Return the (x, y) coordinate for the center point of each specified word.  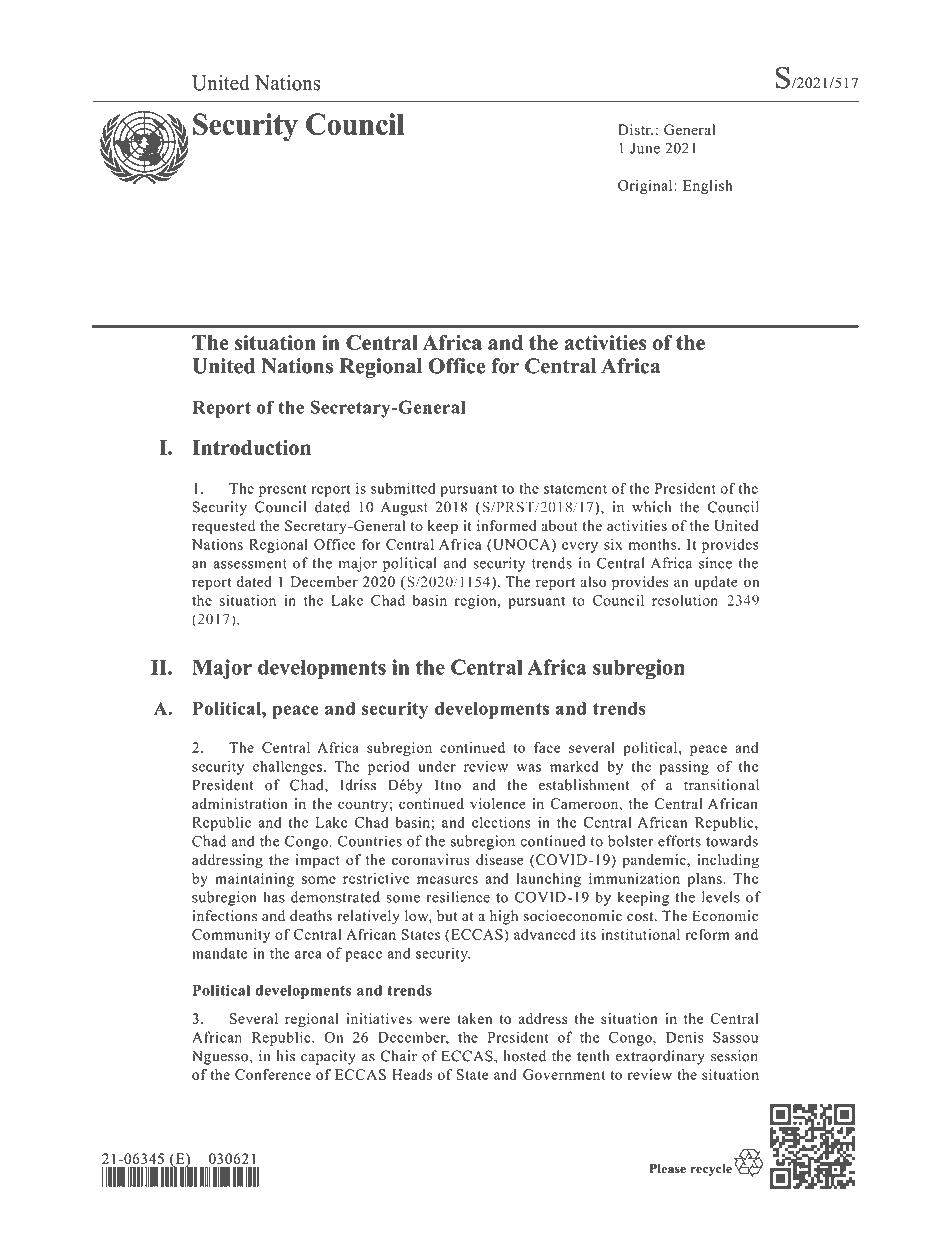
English (707, 187)
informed (507, 525)
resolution (685, 600)
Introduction (251, 447)
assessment (250, 564)
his (286, 1056)
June (645, 148)
